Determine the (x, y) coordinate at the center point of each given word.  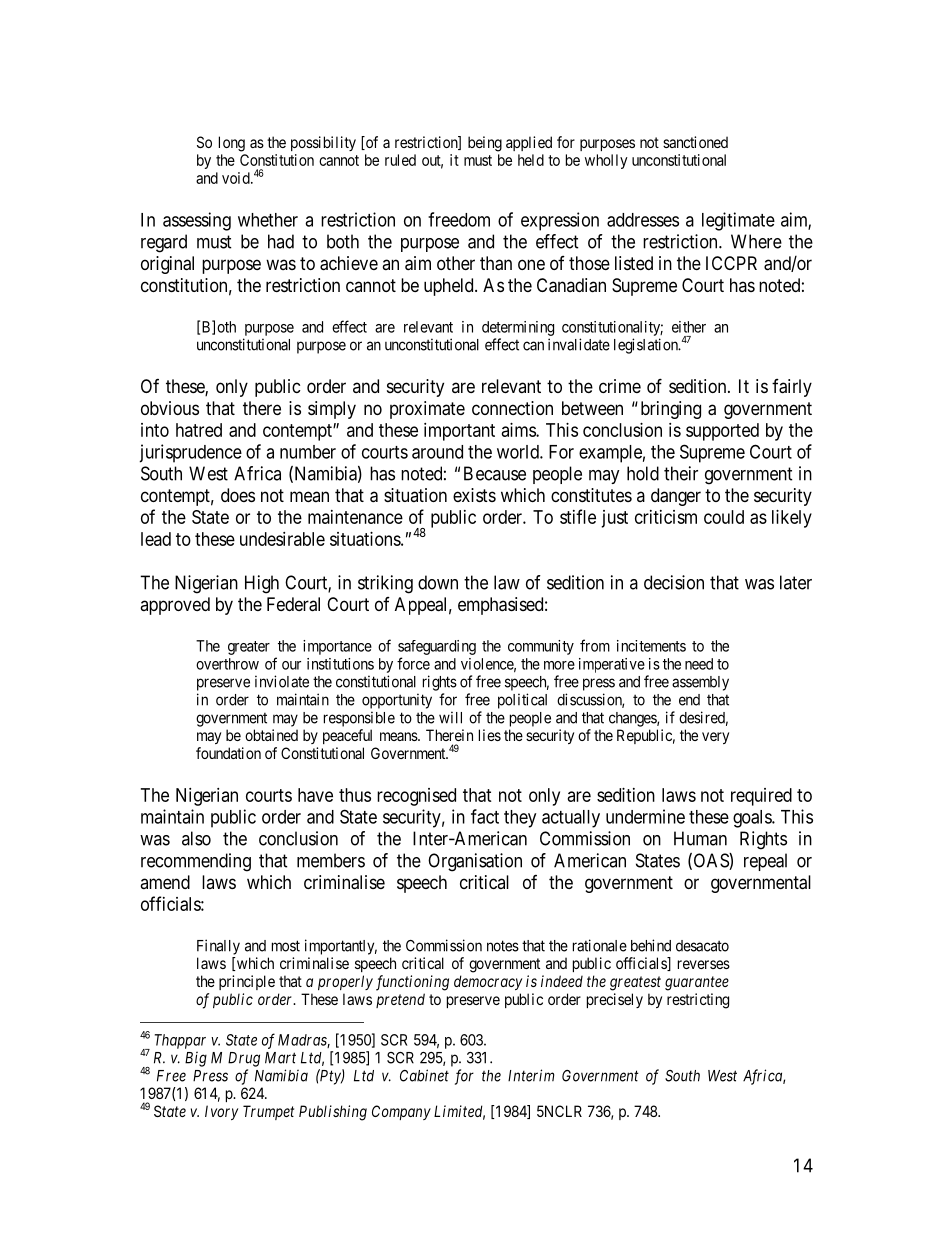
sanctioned (695, 142)
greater (249, 648)
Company (401, 1112)
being (485, 144)
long (232, 144)
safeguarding (437, 647)
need (699, 664)
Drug (244, 1059)
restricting (698, 1001)
